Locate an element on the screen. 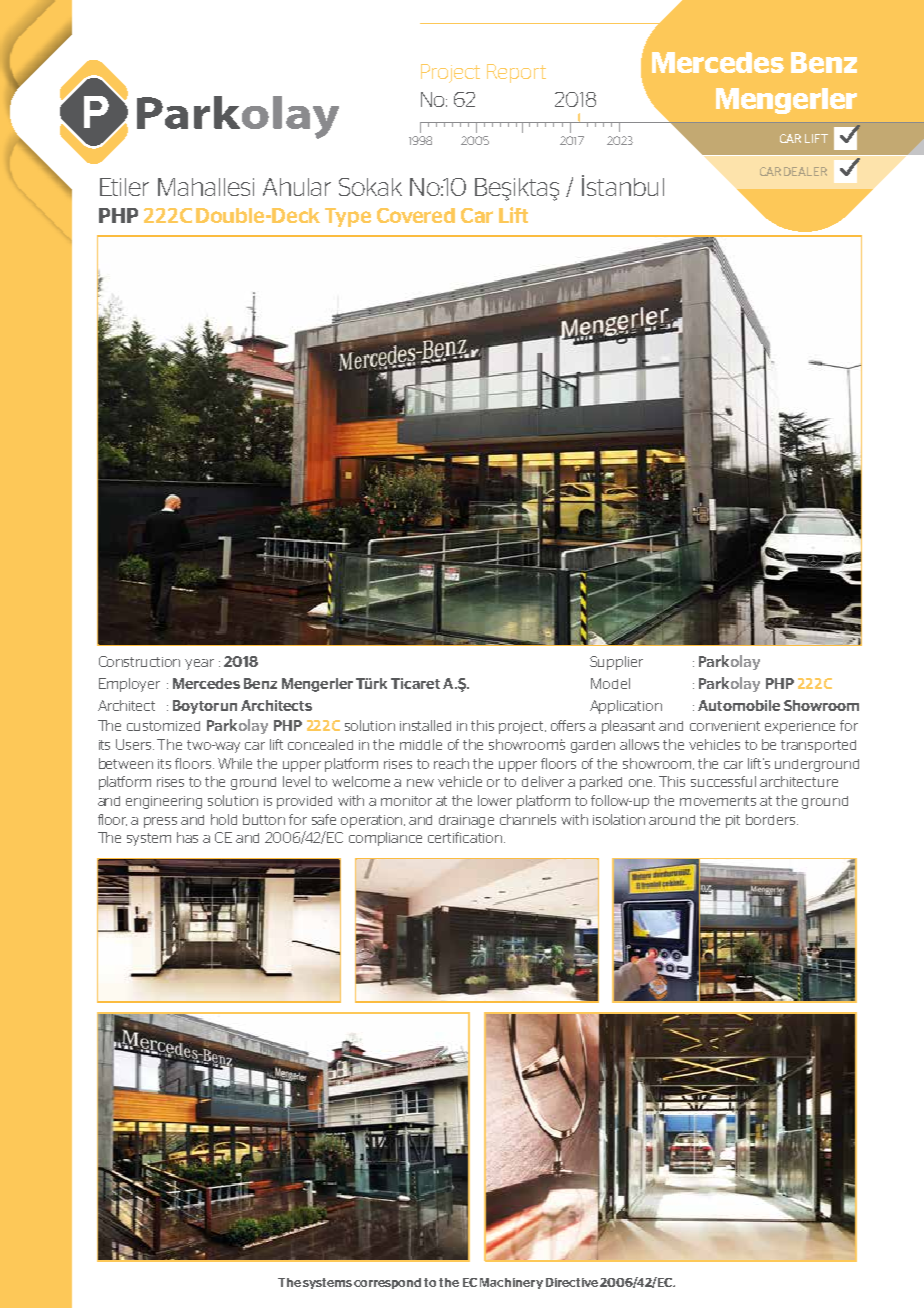 The height and width of the screenshot is (1308, 924). has is located at coordinates (187, 837).
